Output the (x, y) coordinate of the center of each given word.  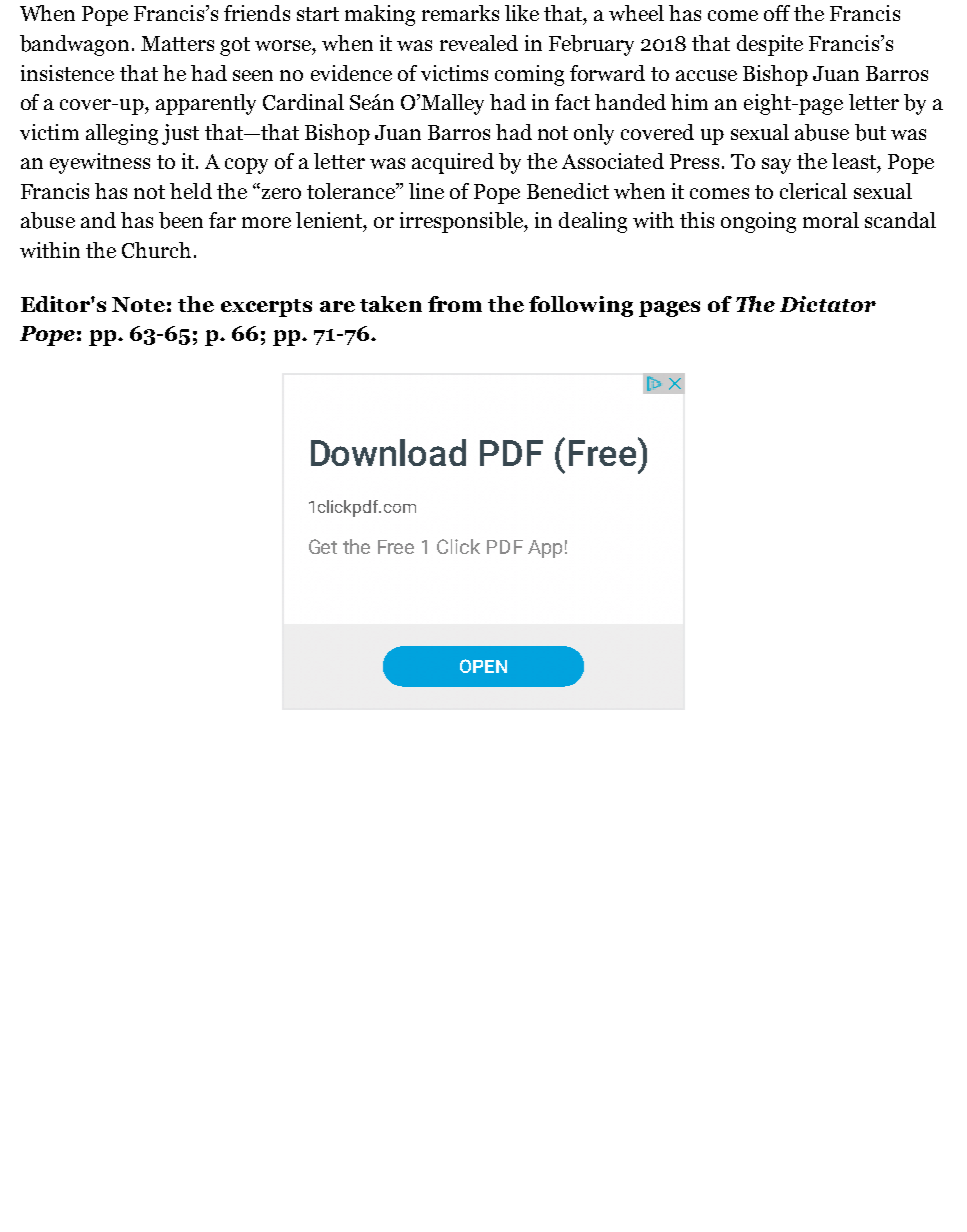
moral (831, 220)
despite (770, 45)
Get (323, 546)
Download (388, 452)
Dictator (828, 304)
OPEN (483, 666)
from (455, 304)
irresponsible (462, 222)
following (581, 306)
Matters (177, 43)
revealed (479, 43)
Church (156, 250)
